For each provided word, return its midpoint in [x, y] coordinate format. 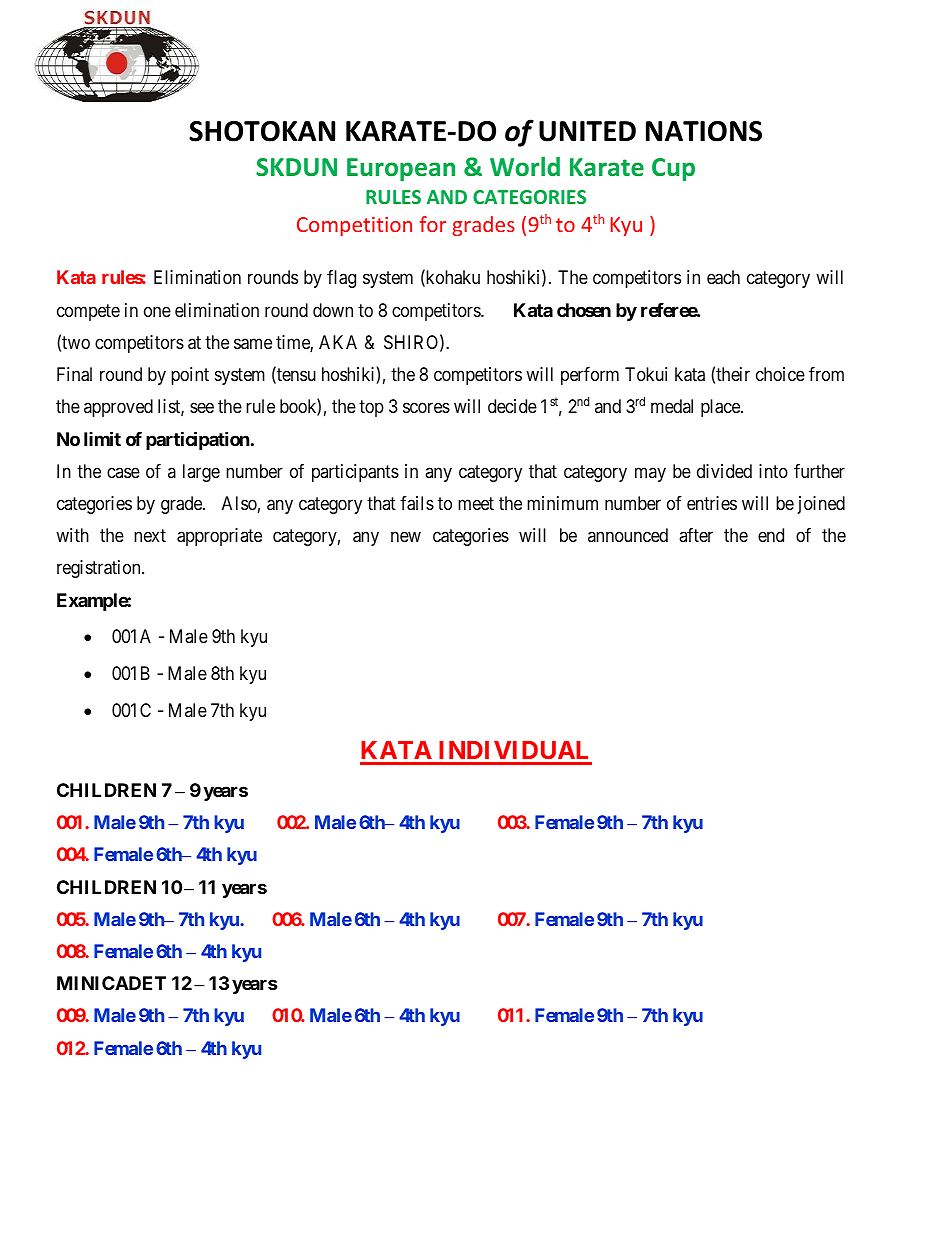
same [253, 344]
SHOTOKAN [262, 131]
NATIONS [704, 131]
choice [780, 374]
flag [341, 279]
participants [355, 473]
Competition [354, 226]
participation [198, 440]
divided [724, 471]
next [150, 535]
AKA [338, 342]
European [401, 169]
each [723, 277]
